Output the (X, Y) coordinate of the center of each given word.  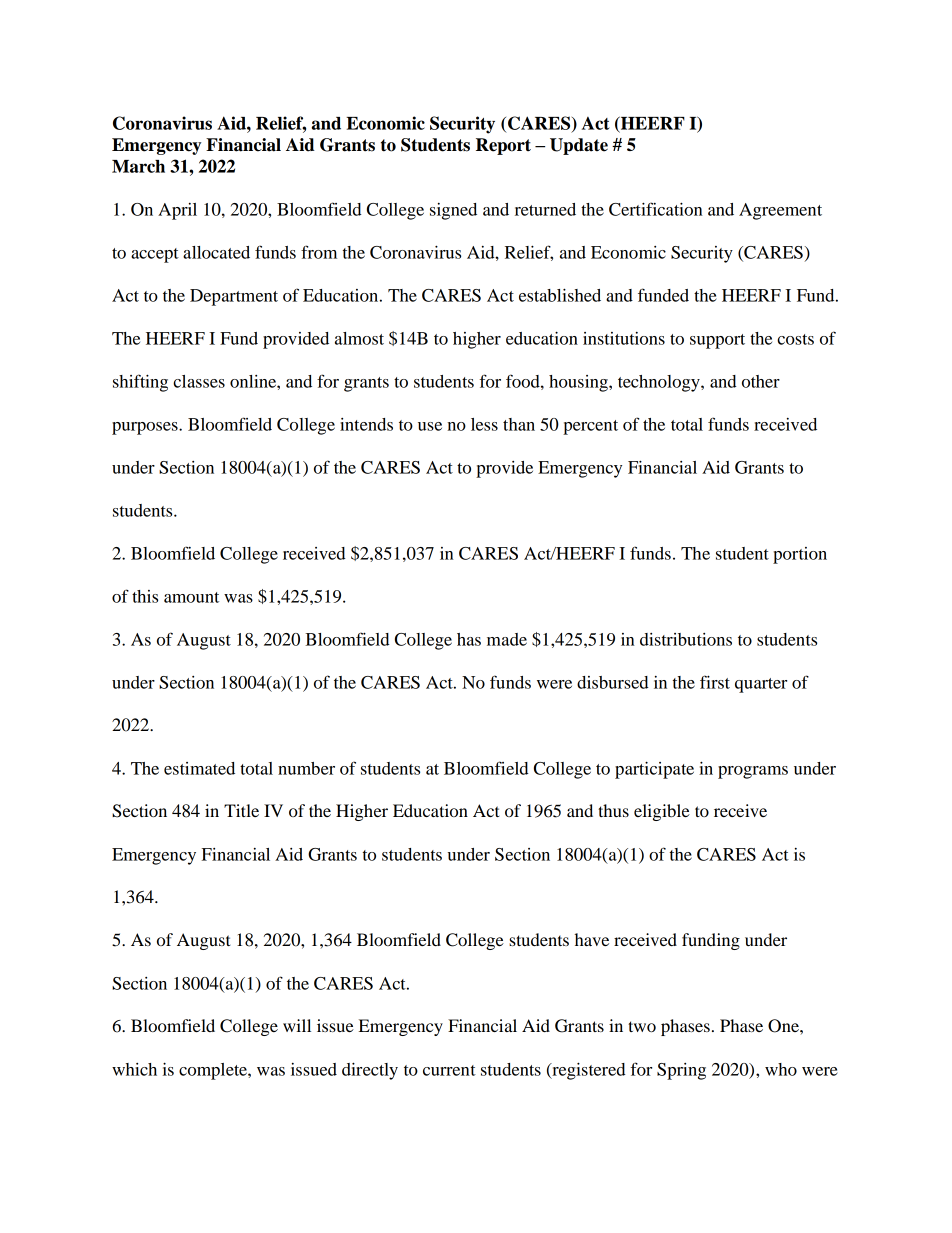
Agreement (780, 211)
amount (191, 597)
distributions (686, 639)
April (177, 211)
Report (503, 146)
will (297, 1025)
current (449, 1070)
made (507, 639)
